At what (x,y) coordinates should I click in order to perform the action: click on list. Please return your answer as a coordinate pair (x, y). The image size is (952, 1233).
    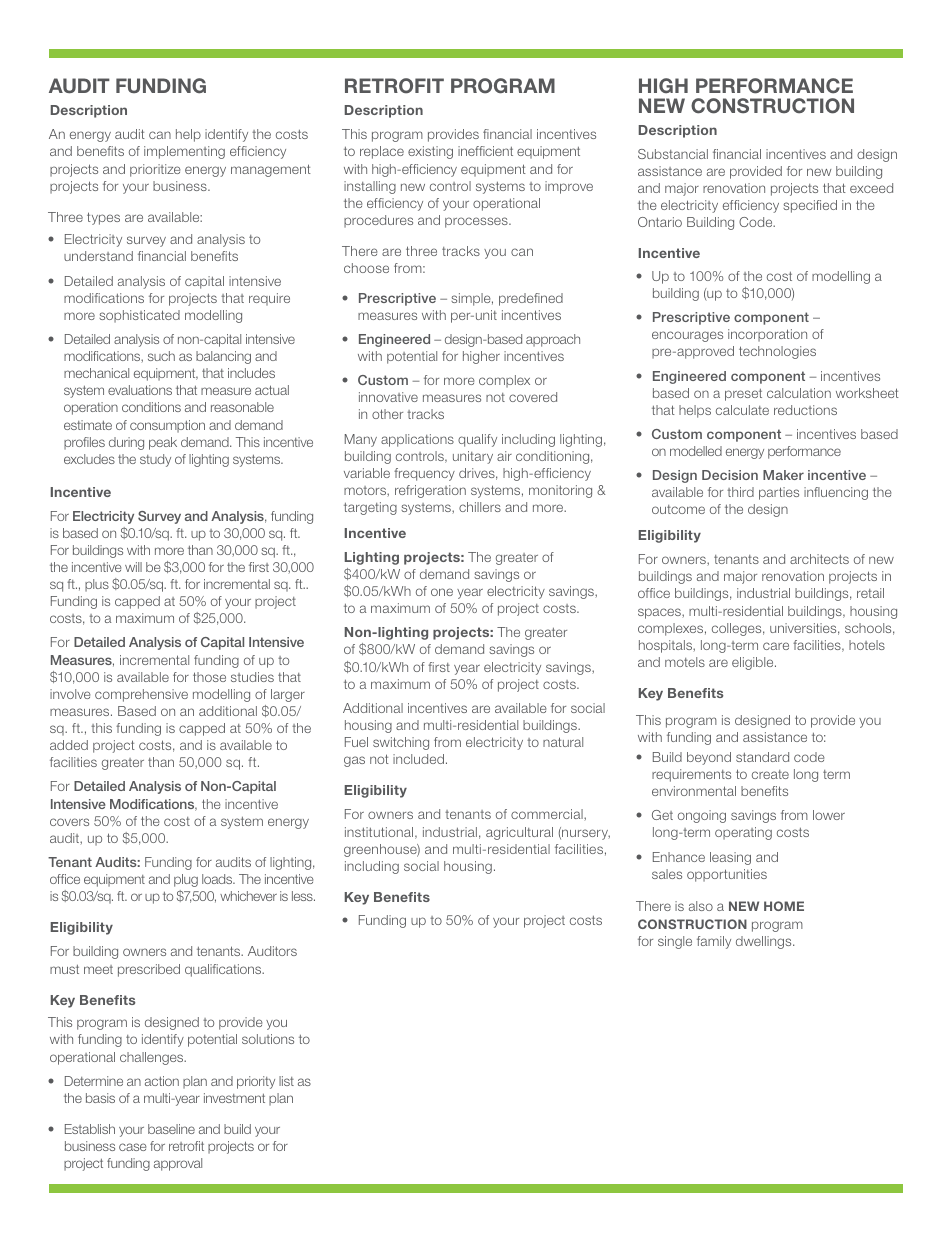
    Looking at the image, I should click on (286, 1081).
